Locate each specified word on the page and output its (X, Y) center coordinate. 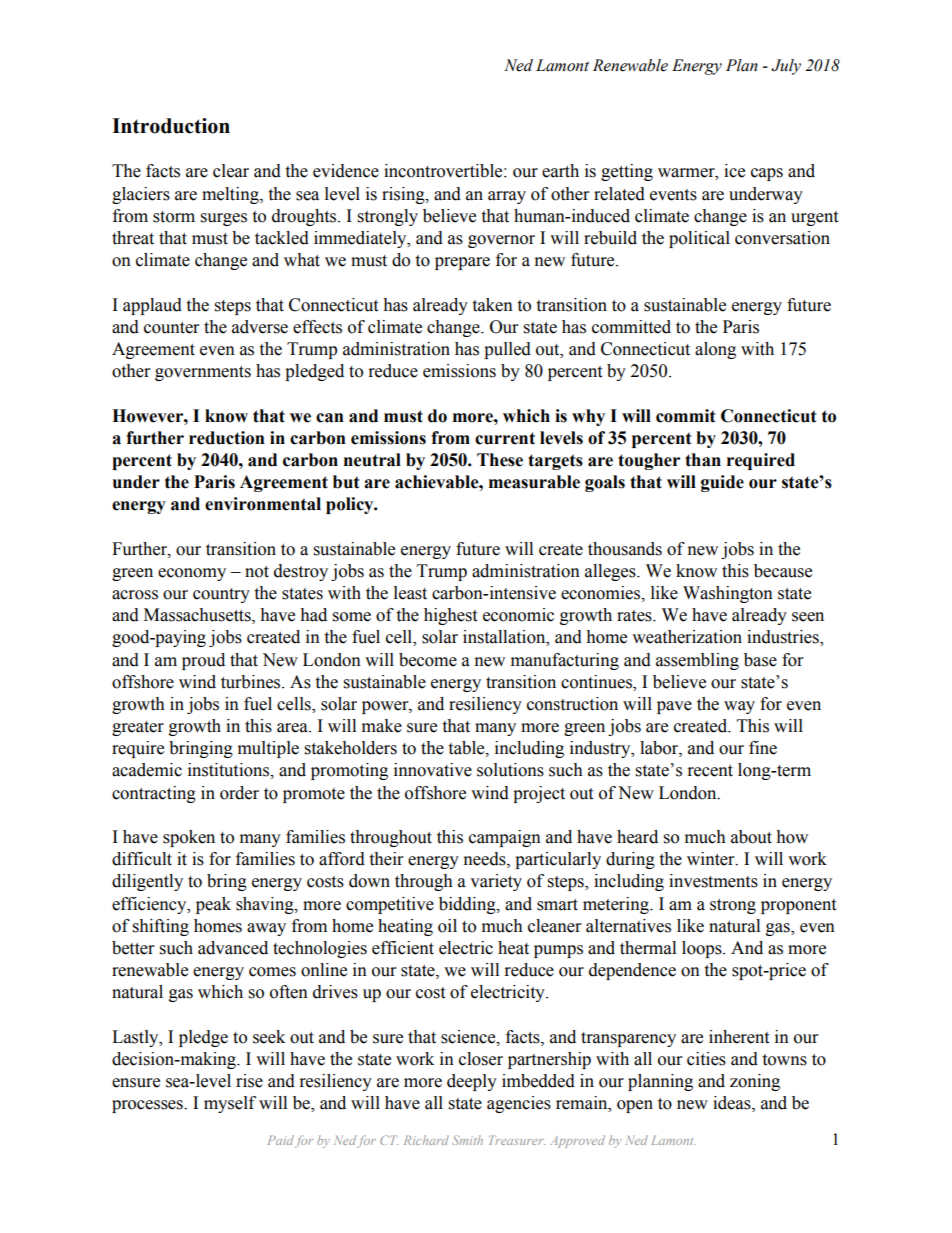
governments (203, 373)
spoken (189, 838)
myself (230, 1104)
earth (560, 171)
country (221, 595)
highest (450, 616)
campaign (505, 838)
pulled (507, 350)
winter (712, 859)
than (703, 460)
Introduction (171, 126)
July (786, 67)
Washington (728, 594)
